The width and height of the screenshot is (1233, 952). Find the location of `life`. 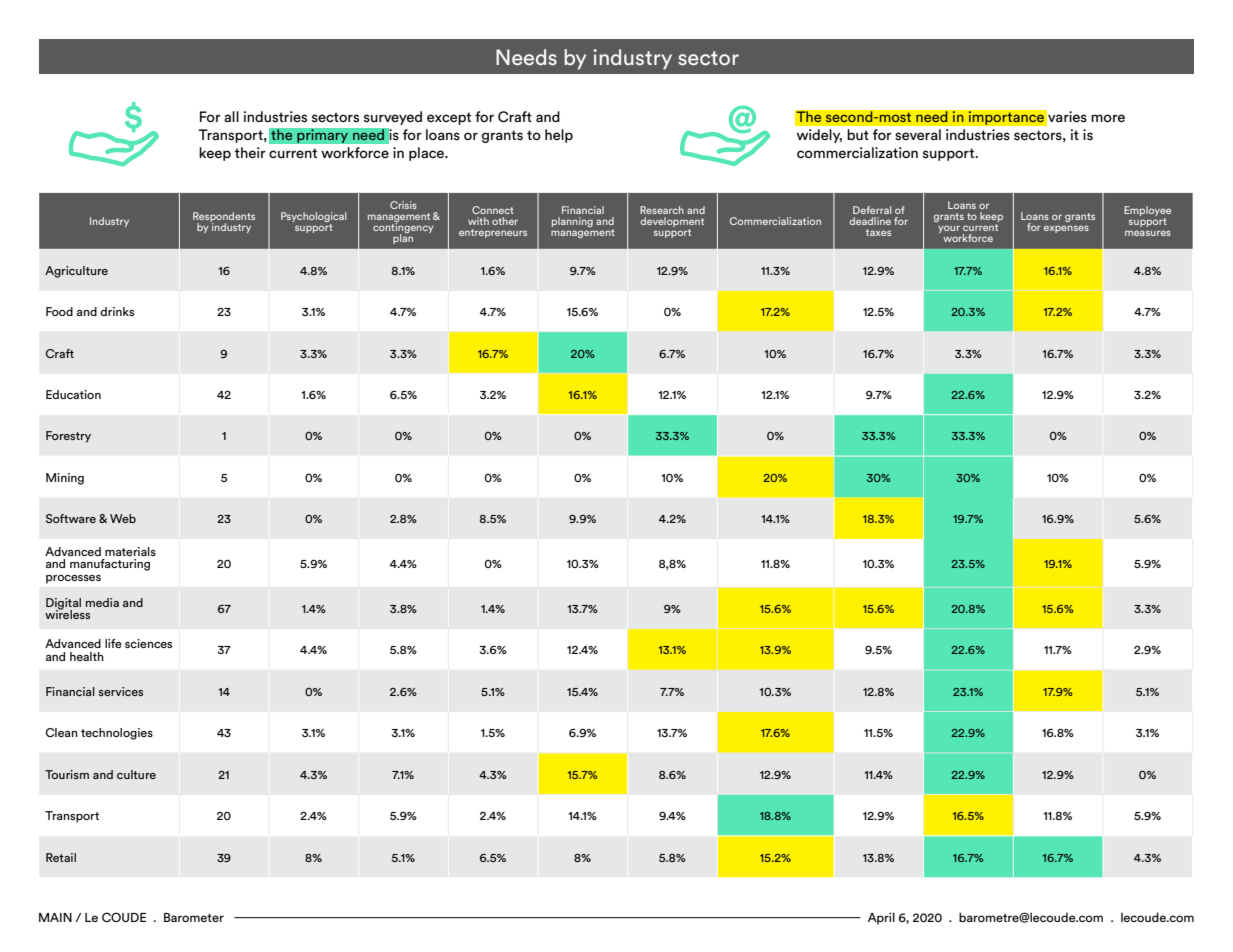

life is located at coordinates (113, 643).
